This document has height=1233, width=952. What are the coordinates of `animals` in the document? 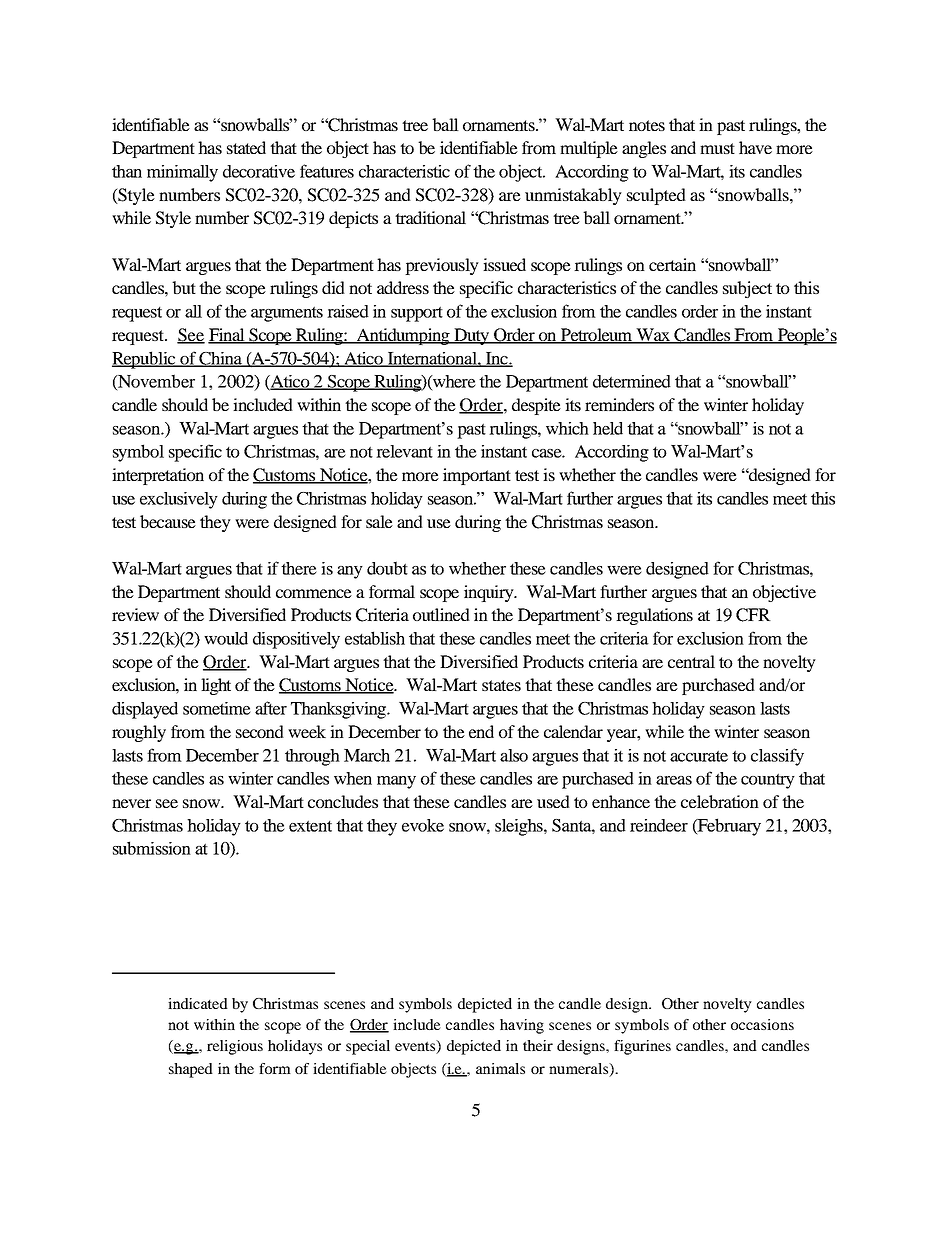 It's located at (500, 1068).
